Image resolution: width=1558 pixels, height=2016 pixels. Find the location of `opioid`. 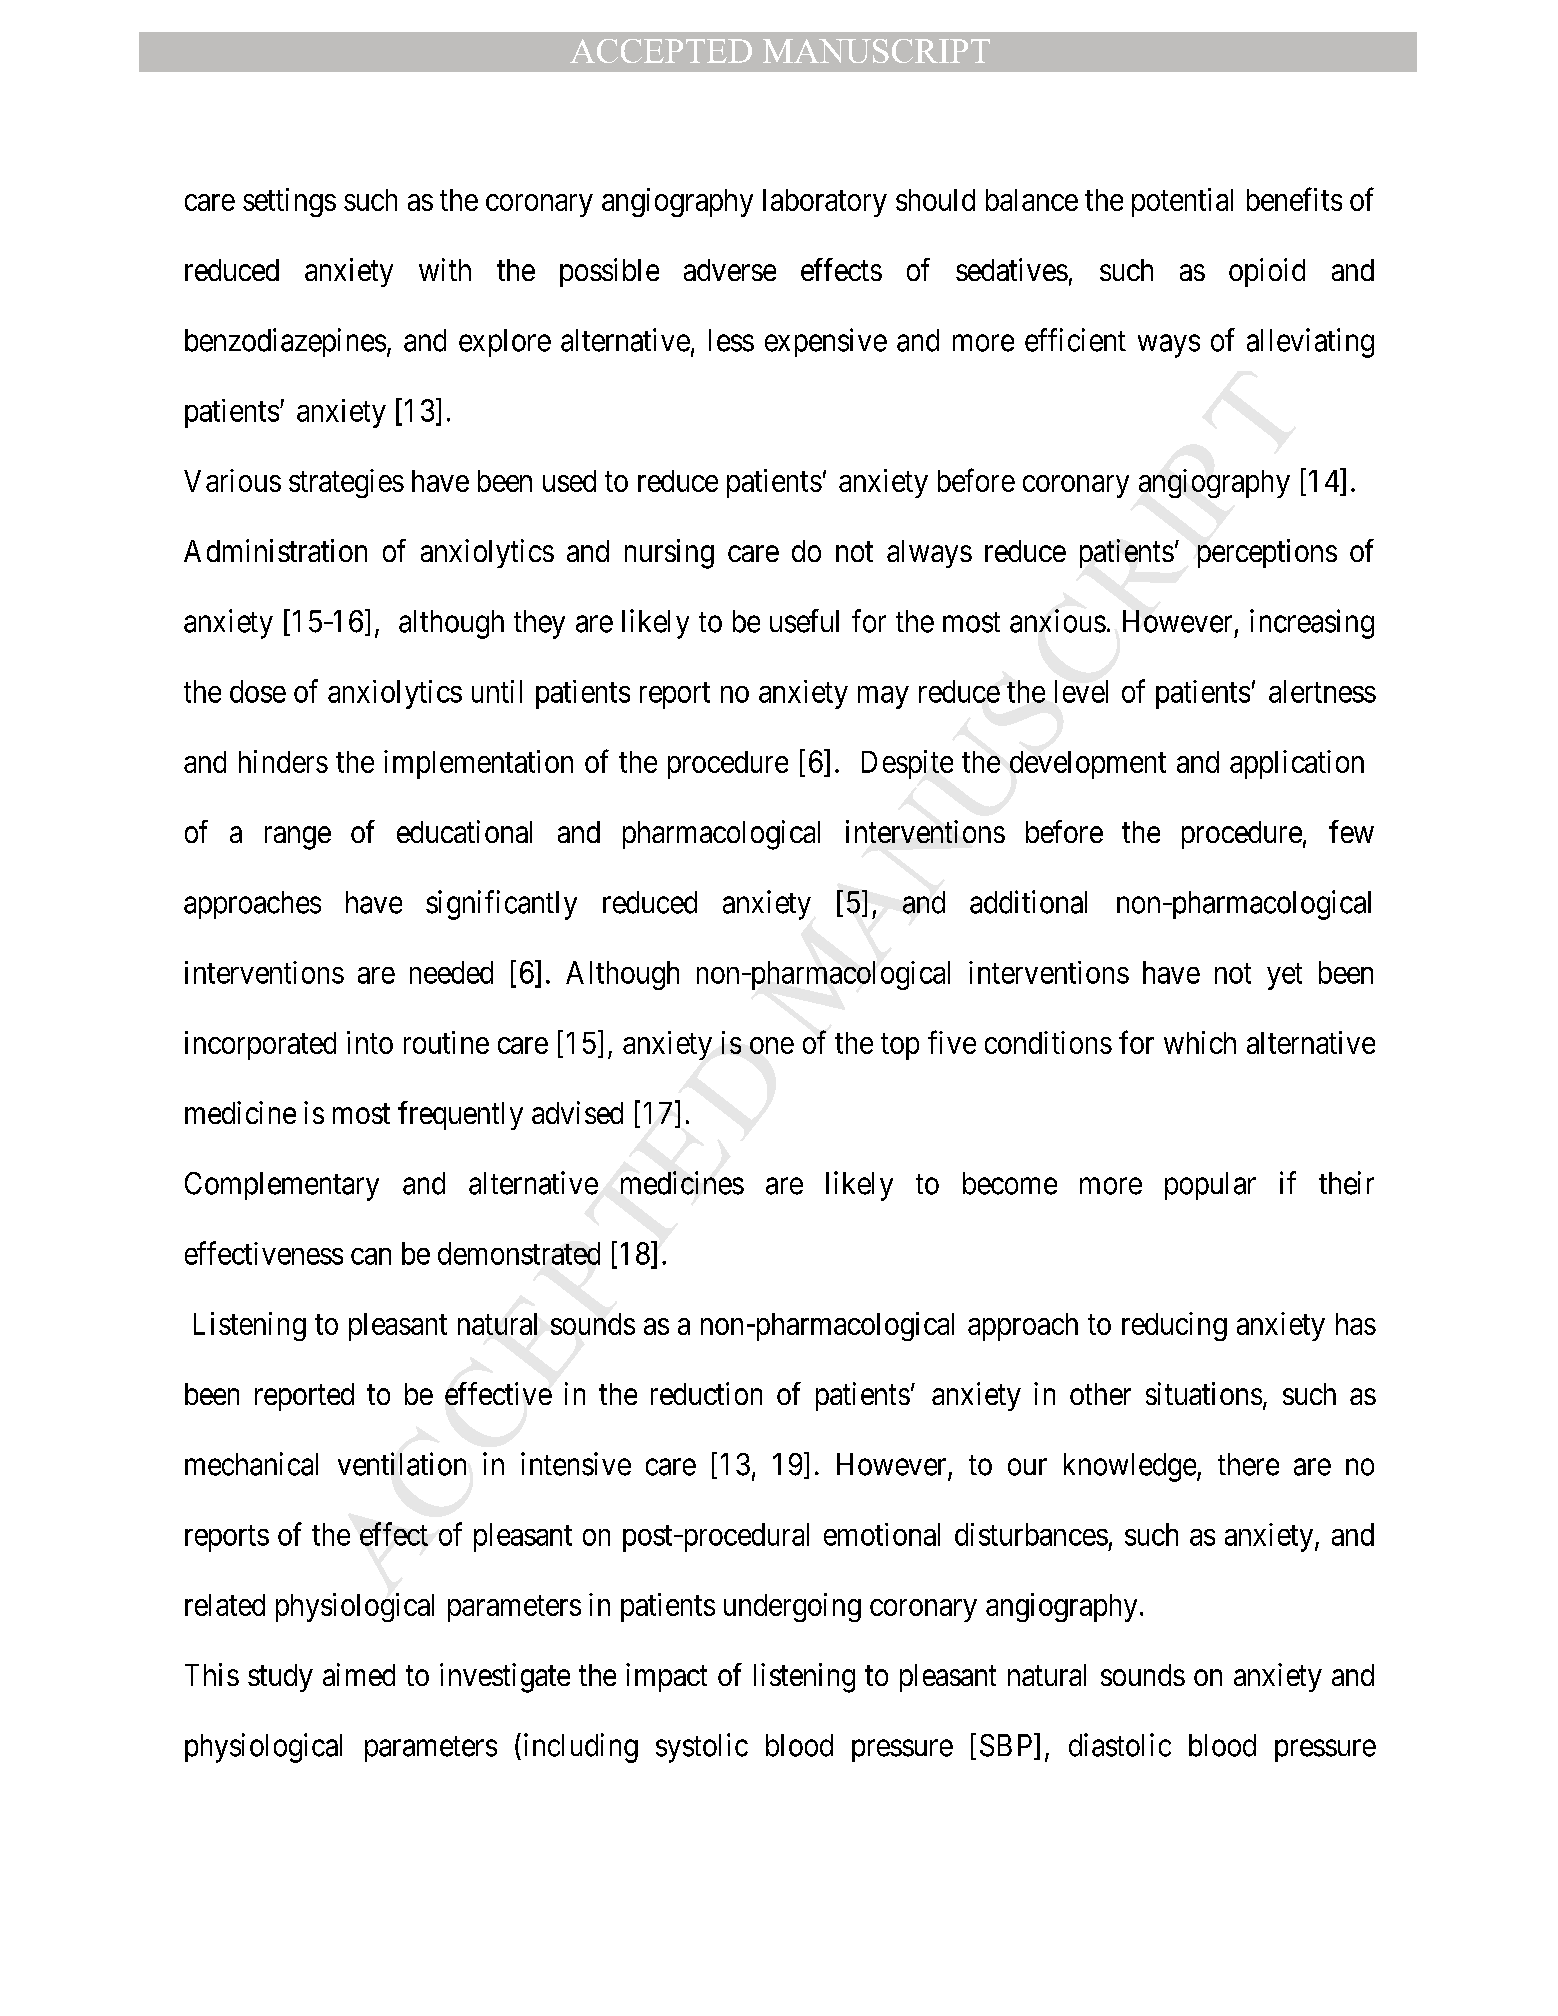

opioid is located at coordinates (1267, 272).
